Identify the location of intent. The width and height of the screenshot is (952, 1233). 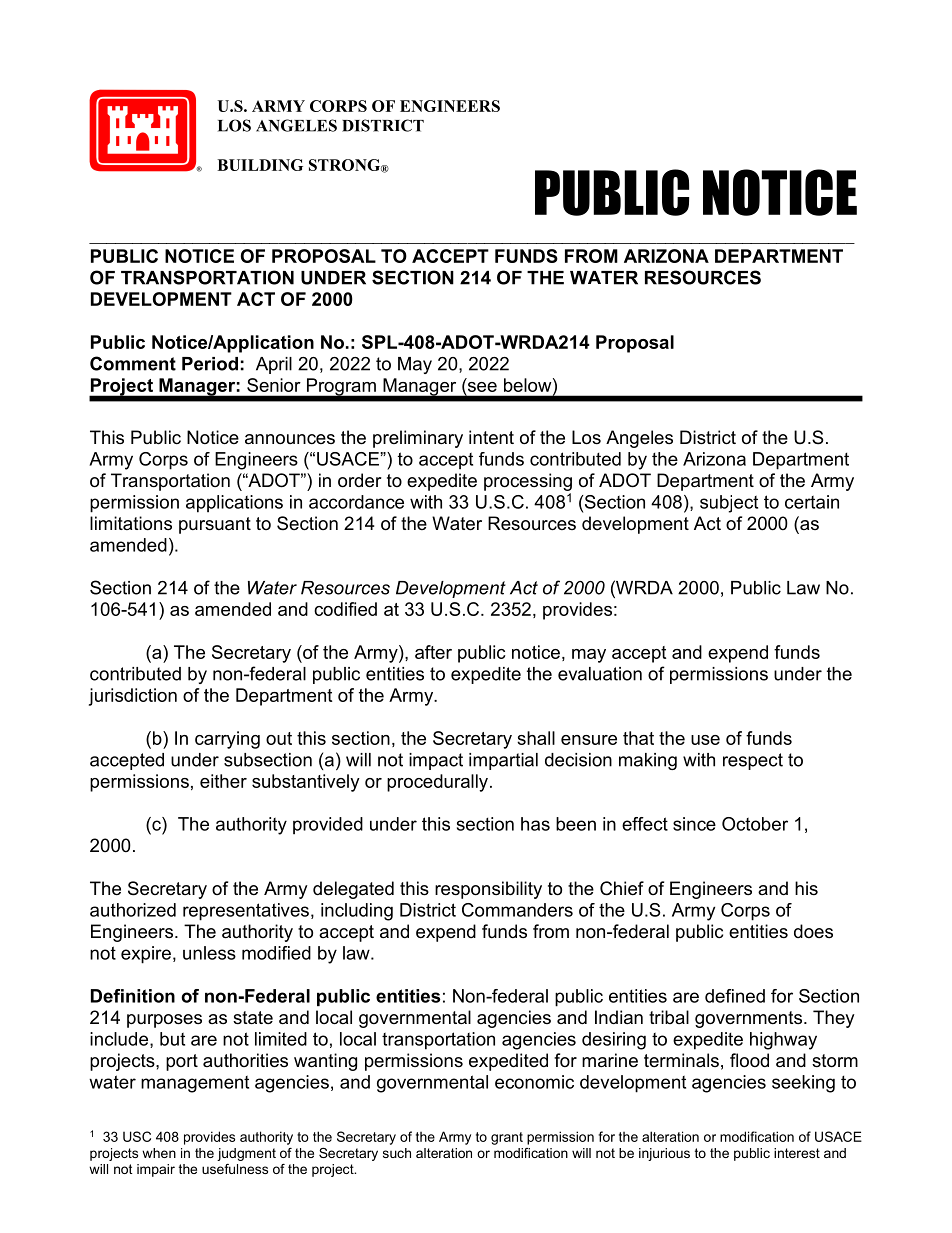
(491, 437).
